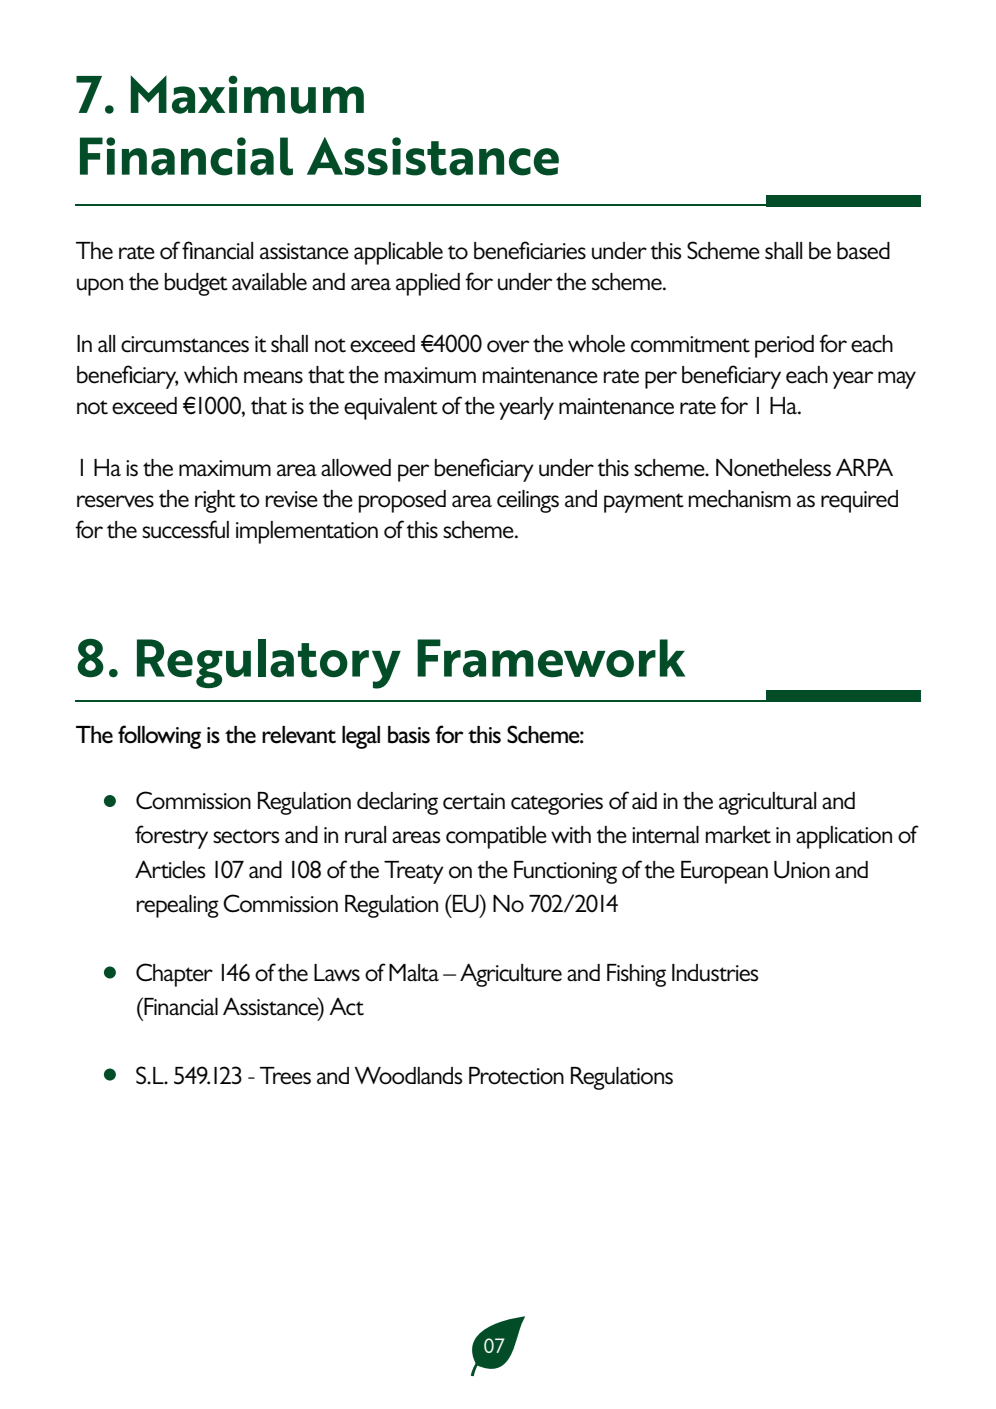 This screenshot has height=1409, width=996. What do you see at coordinates (530, 250) in the screenshot?
I see `beneficiaries` at bounding box center [530, 250].
